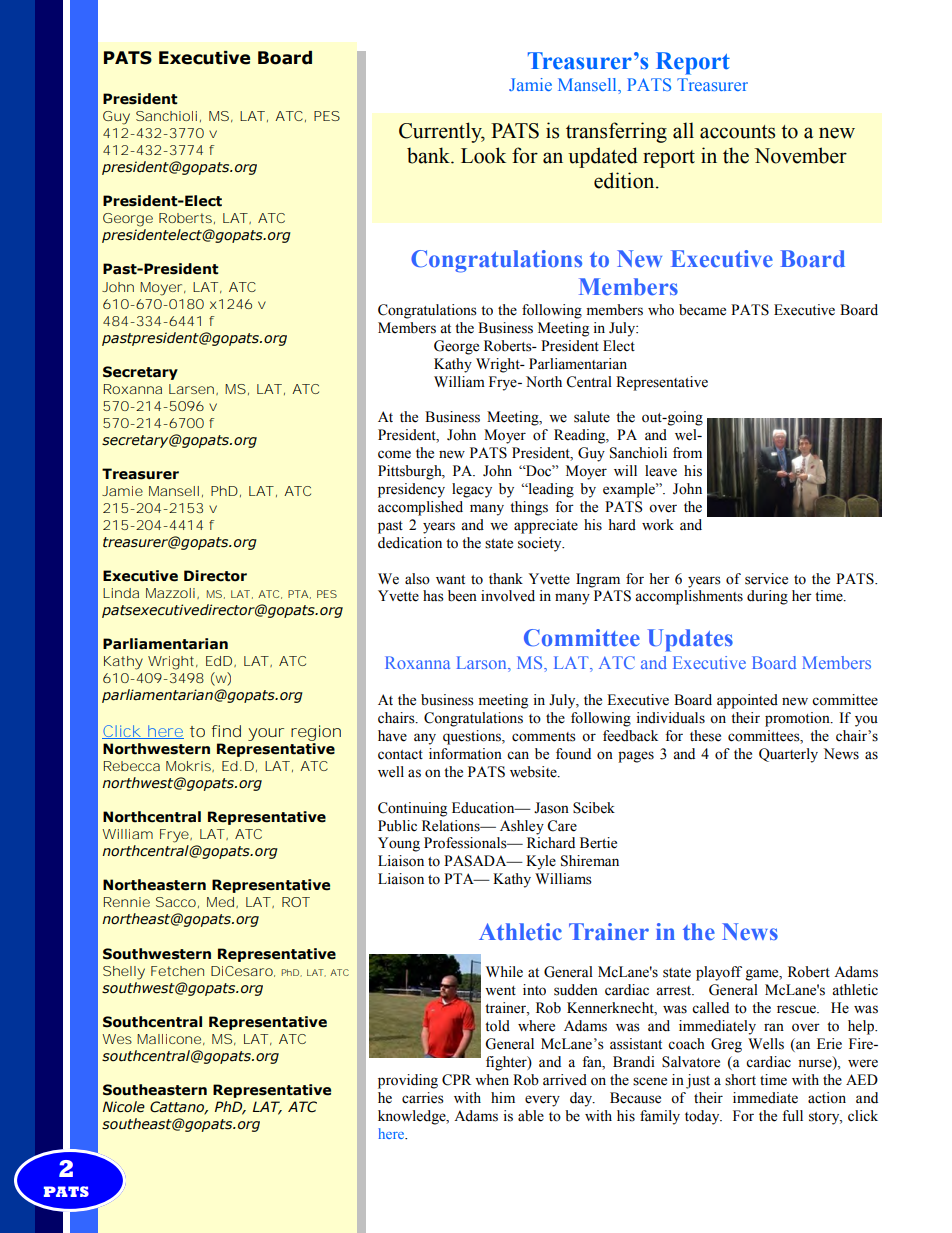 The width and height of the document is (952, 1233). I want to click on Linda, so click(121, 593).
